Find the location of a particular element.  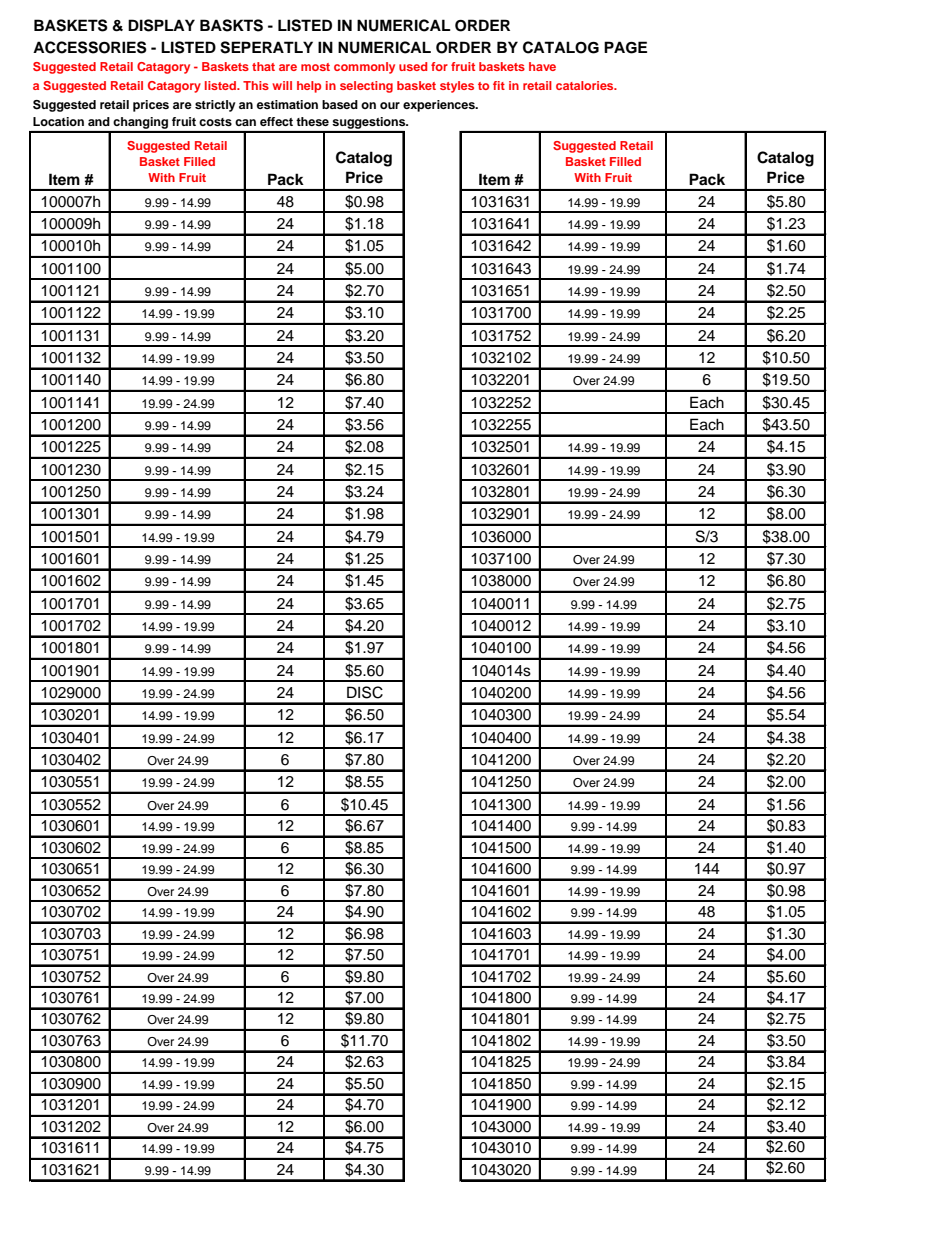

DISC is located at coordinates (365, 692).
